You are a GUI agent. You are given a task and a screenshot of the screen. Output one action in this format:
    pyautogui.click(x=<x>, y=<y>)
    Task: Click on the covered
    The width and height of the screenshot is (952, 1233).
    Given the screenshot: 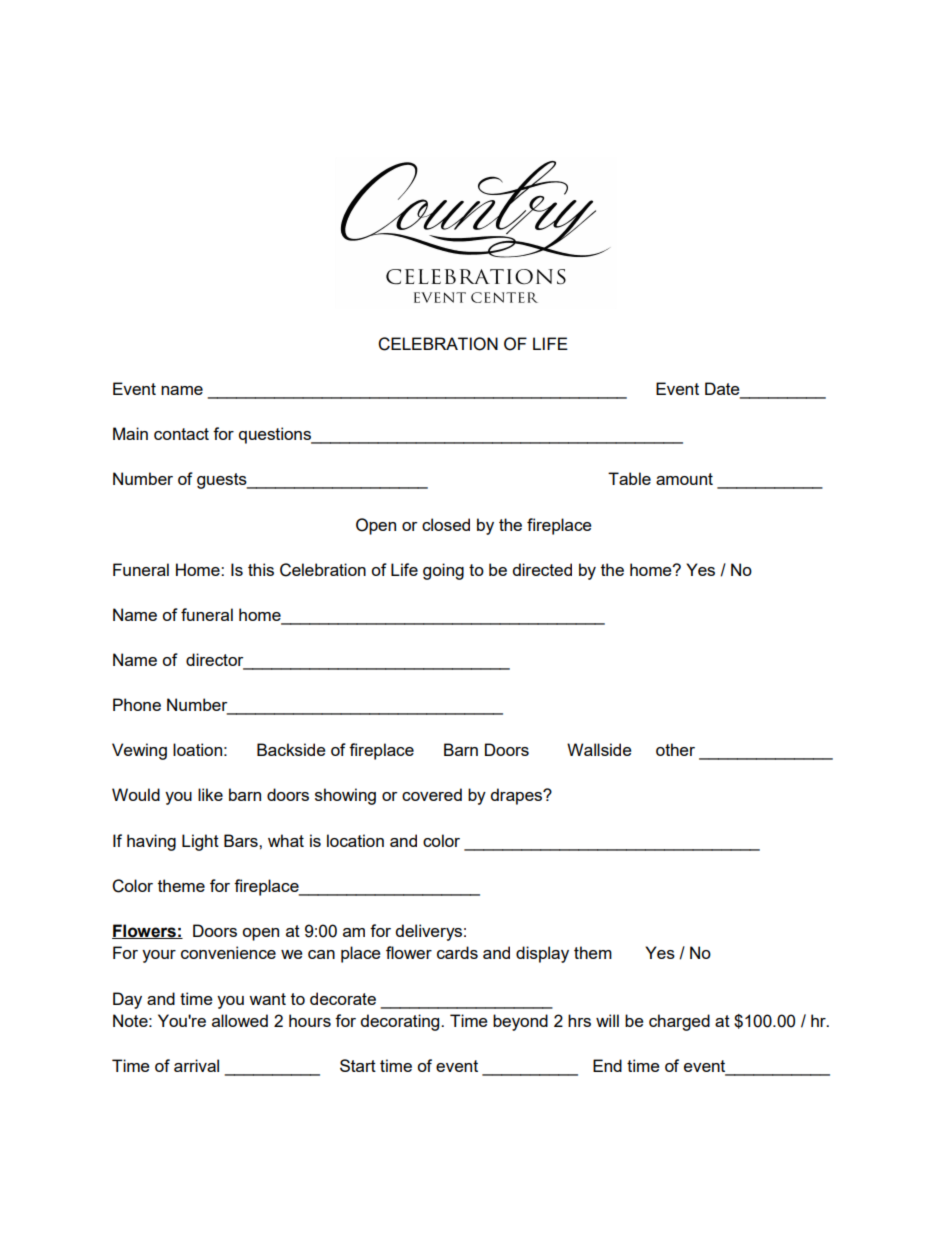 What is the action you would take?
    pyautogui.click(x=432, y=794)
